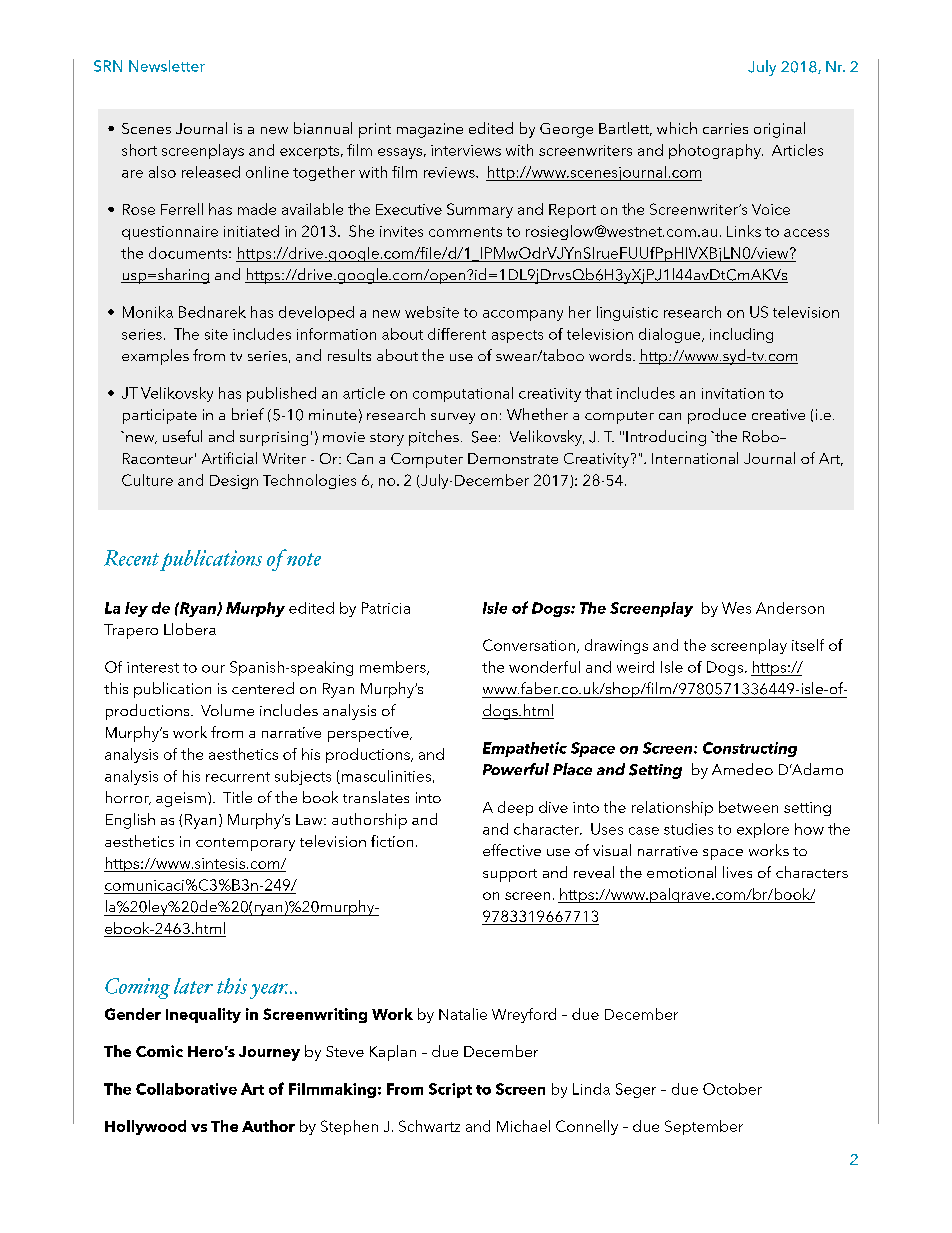 The image size is (952, 1233). Describe the element at coordinates (430, 130) in the page. I see `magazine` at that location.
